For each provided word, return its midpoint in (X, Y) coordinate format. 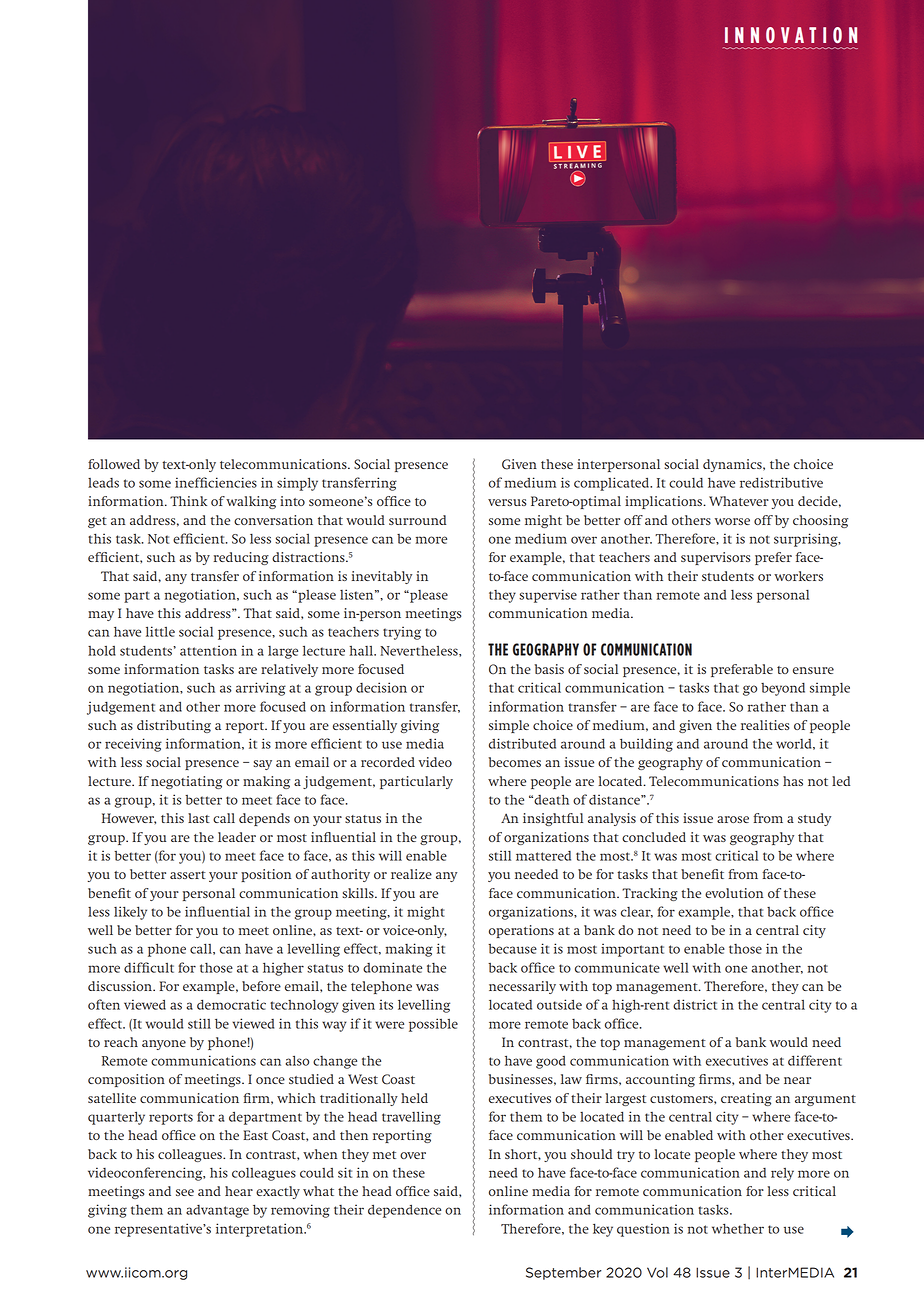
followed (114, 464)
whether (738, 1228)
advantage (217, 1211)
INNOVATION (791, 35)
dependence (404, 1211)
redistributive (781, 482)
